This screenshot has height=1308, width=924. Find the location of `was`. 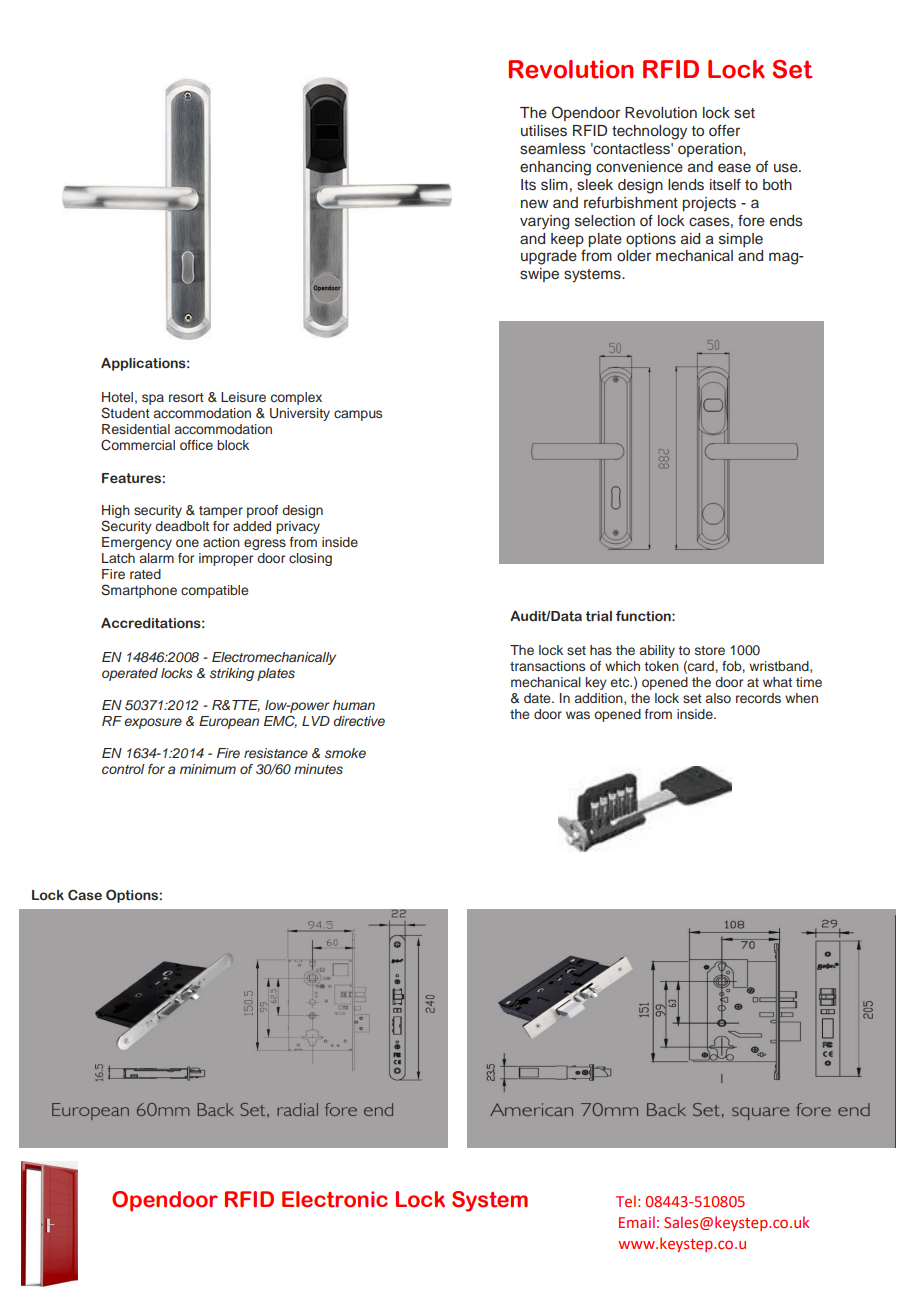

was is located at coordinates (578, 715).
